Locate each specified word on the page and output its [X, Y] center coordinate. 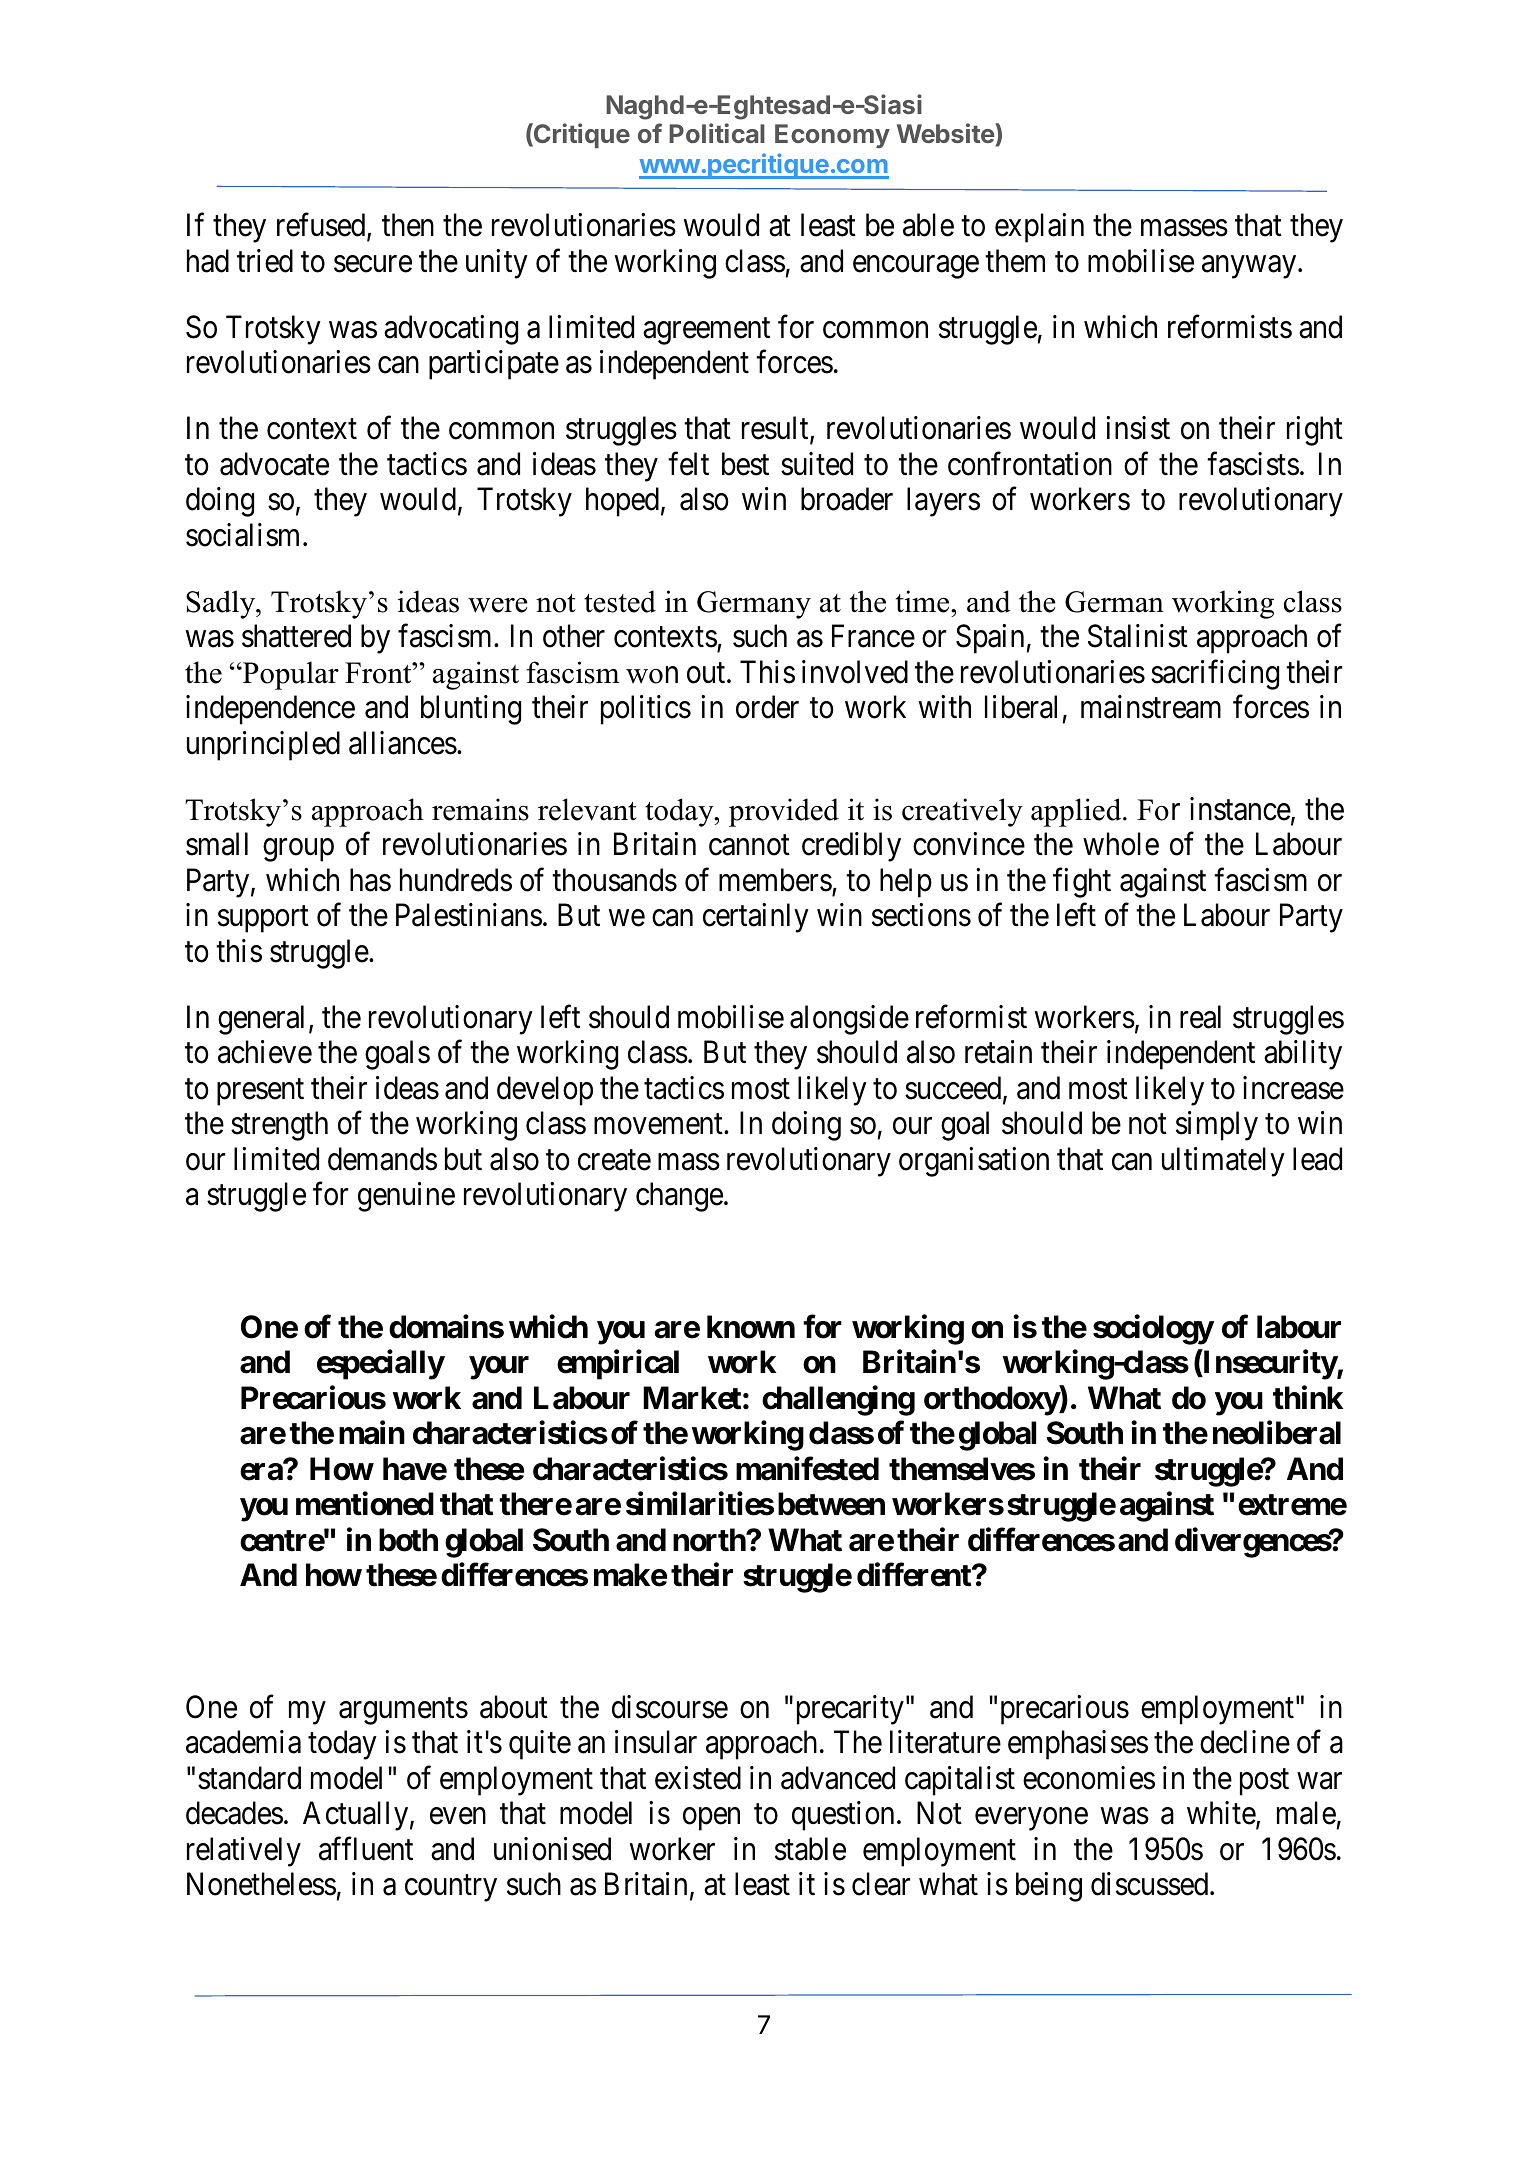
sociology [1153, 1330]
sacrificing [1215, 675]
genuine [406, 1197]
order [767, 707]
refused [322, 226]
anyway [1250, 267]
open [711, 1819]
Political [717, 133]
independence [270, 710]
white [1222, 1814]
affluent [366, 1849]
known [751, 1327]
